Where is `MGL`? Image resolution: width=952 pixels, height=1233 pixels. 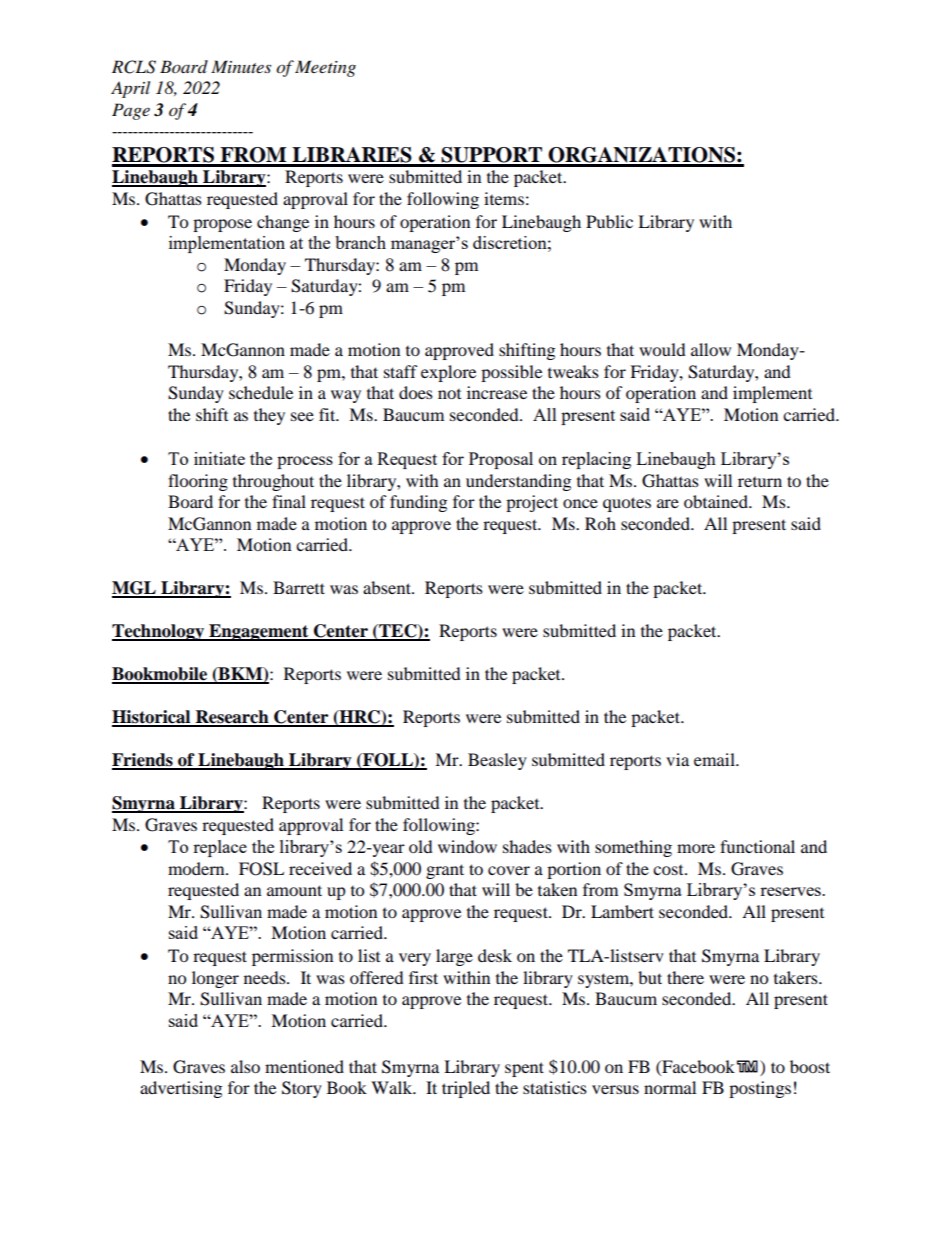 MGL is located at coordinates (135, 589).
